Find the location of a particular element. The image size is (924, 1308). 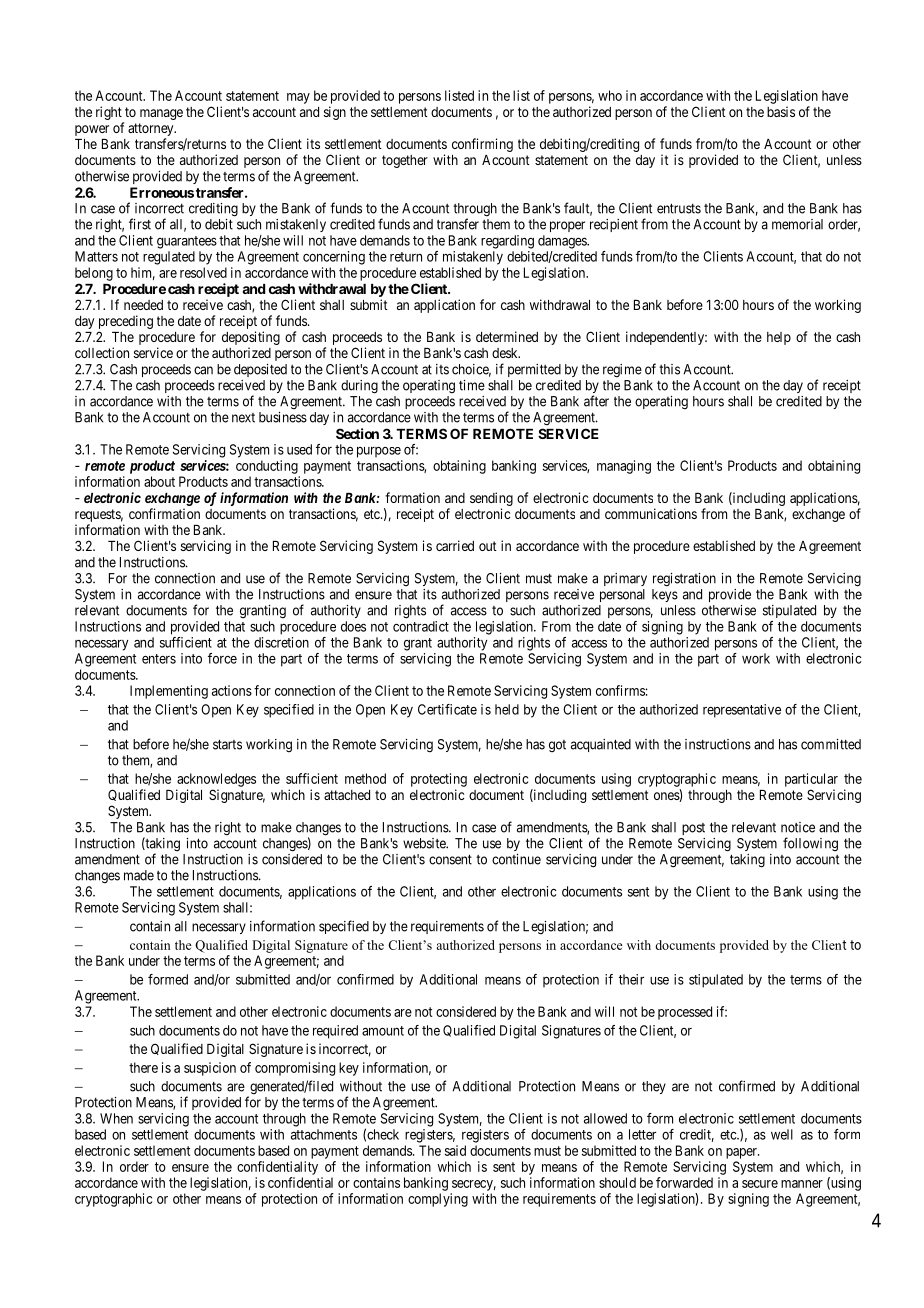

manage is located at coordinates (161, 114).
